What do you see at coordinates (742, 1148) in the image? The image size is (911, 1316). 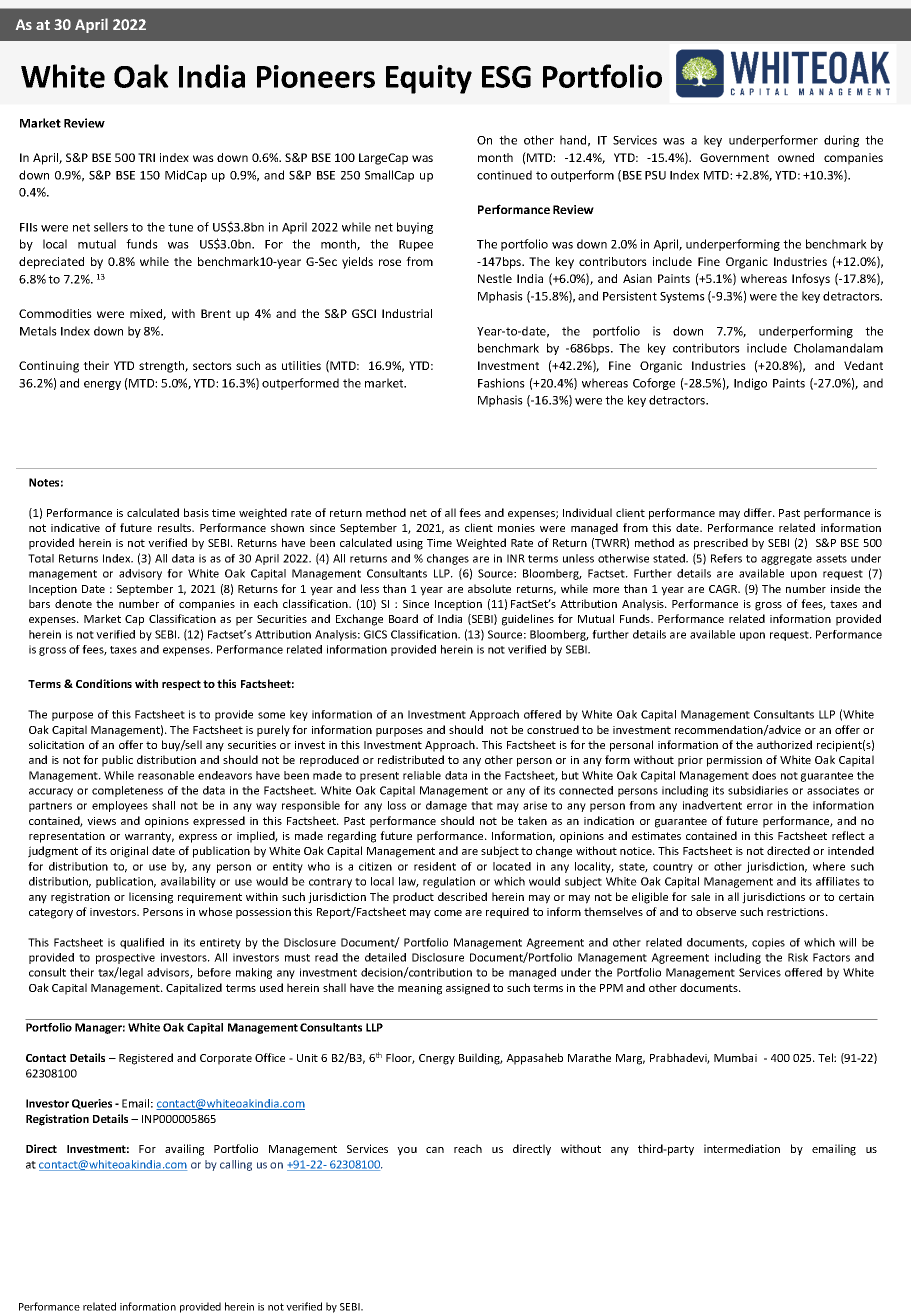 I see `intermediation` at bounding box center [742, 1148].
